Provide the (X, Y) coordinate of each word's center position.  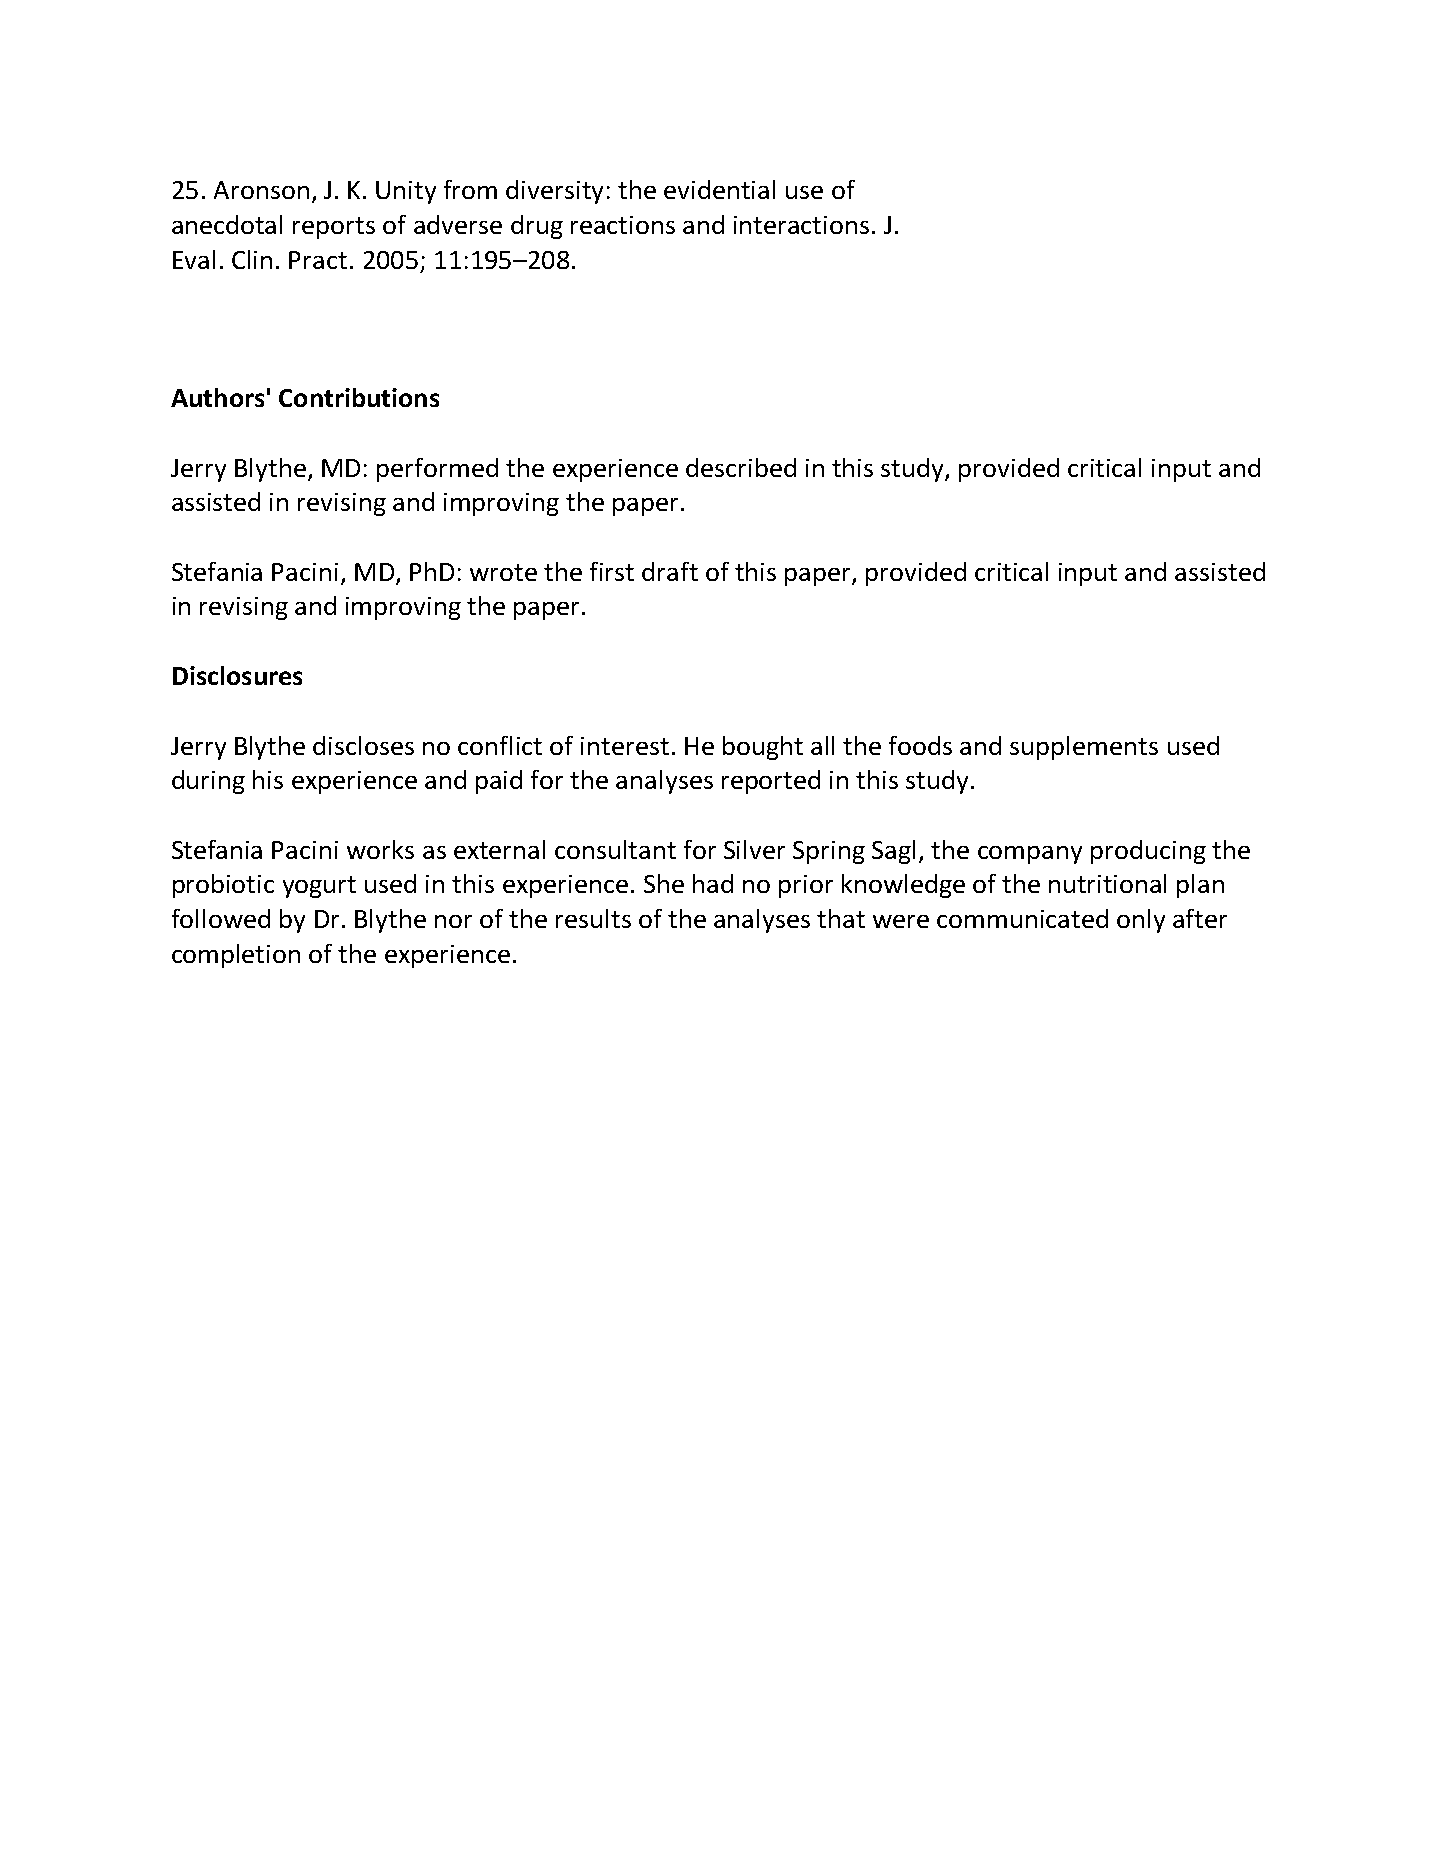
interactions (801, 225)
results (593, 918)
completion (236, 956)
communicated (1022, 918)
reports (334, 228)
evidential (719, 189)
